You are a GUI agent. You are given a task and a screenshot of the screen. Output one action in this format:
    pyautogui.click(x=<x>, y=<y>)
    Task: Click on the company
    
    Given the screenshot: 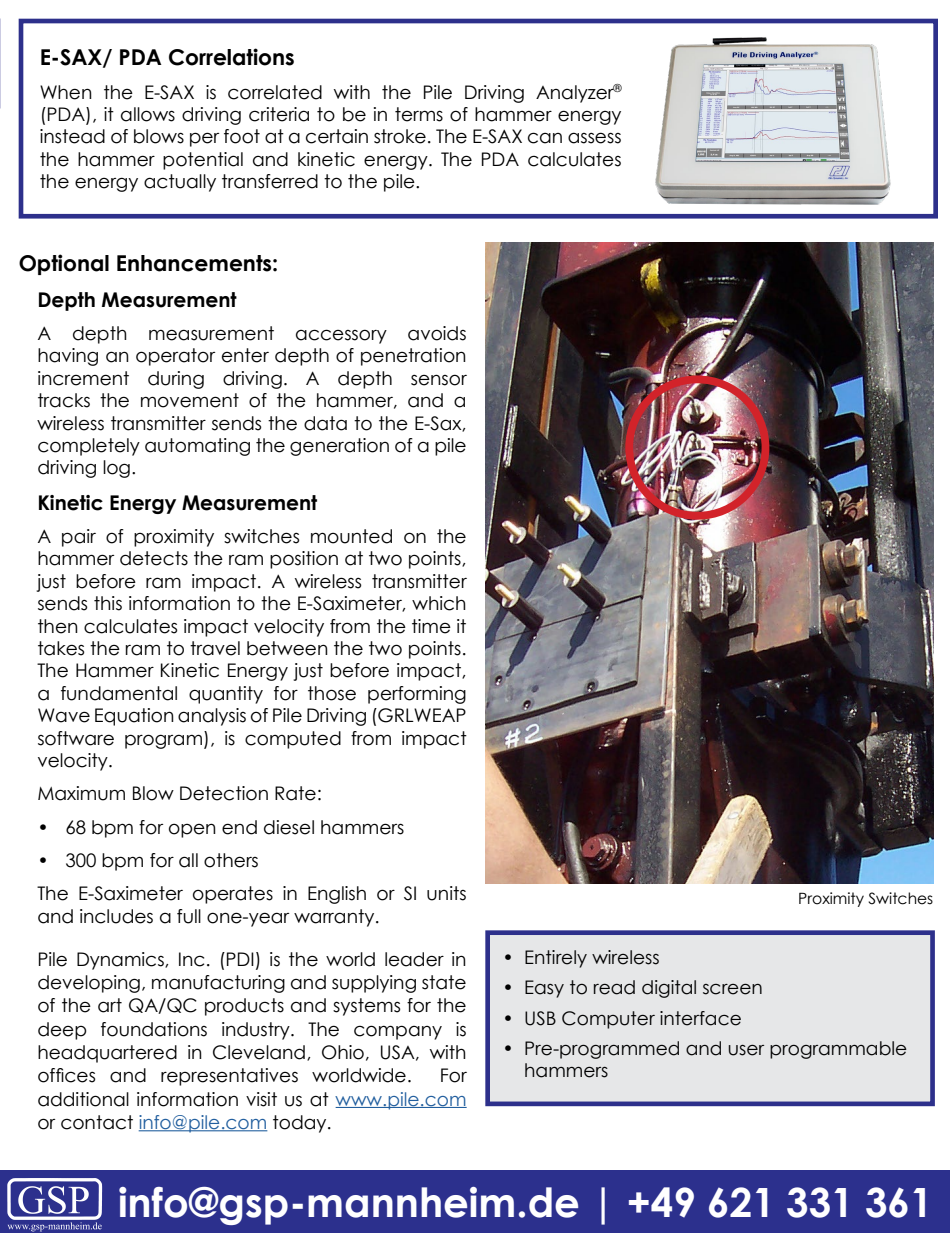 What is the action you would take?
    pyautogui.click(x=398, y=1032)
